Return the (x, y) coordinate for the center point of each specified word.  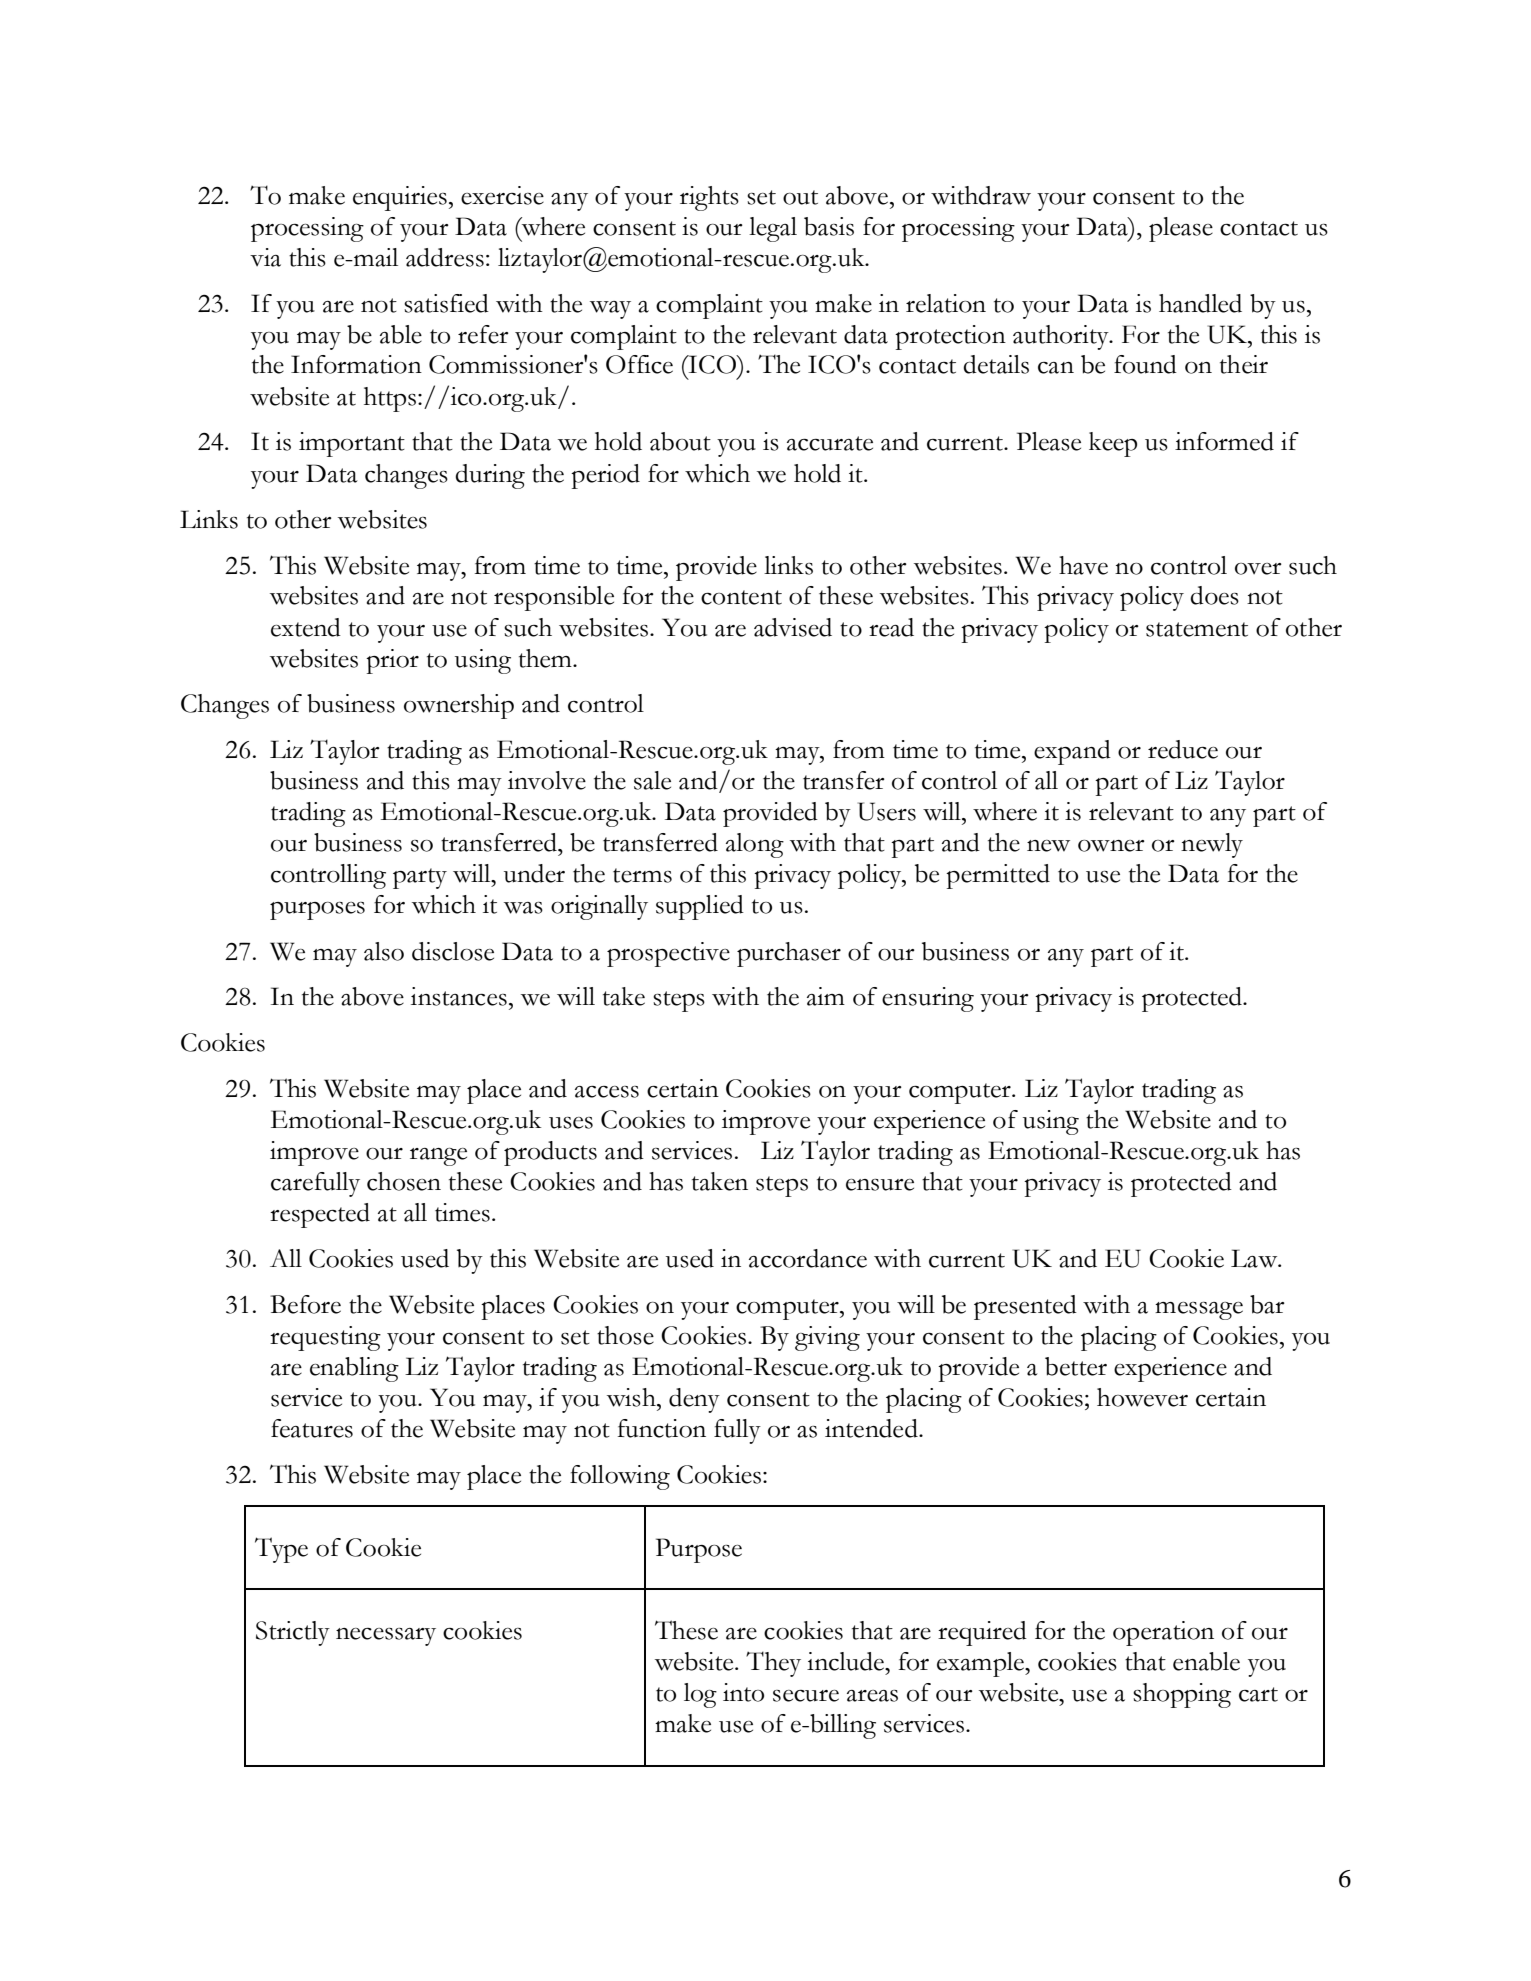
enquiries (400, 198)
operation (1163, 1633)
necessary (386, 1637)
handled (1200, 303)
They (773, 1664)
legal (773, 229)
